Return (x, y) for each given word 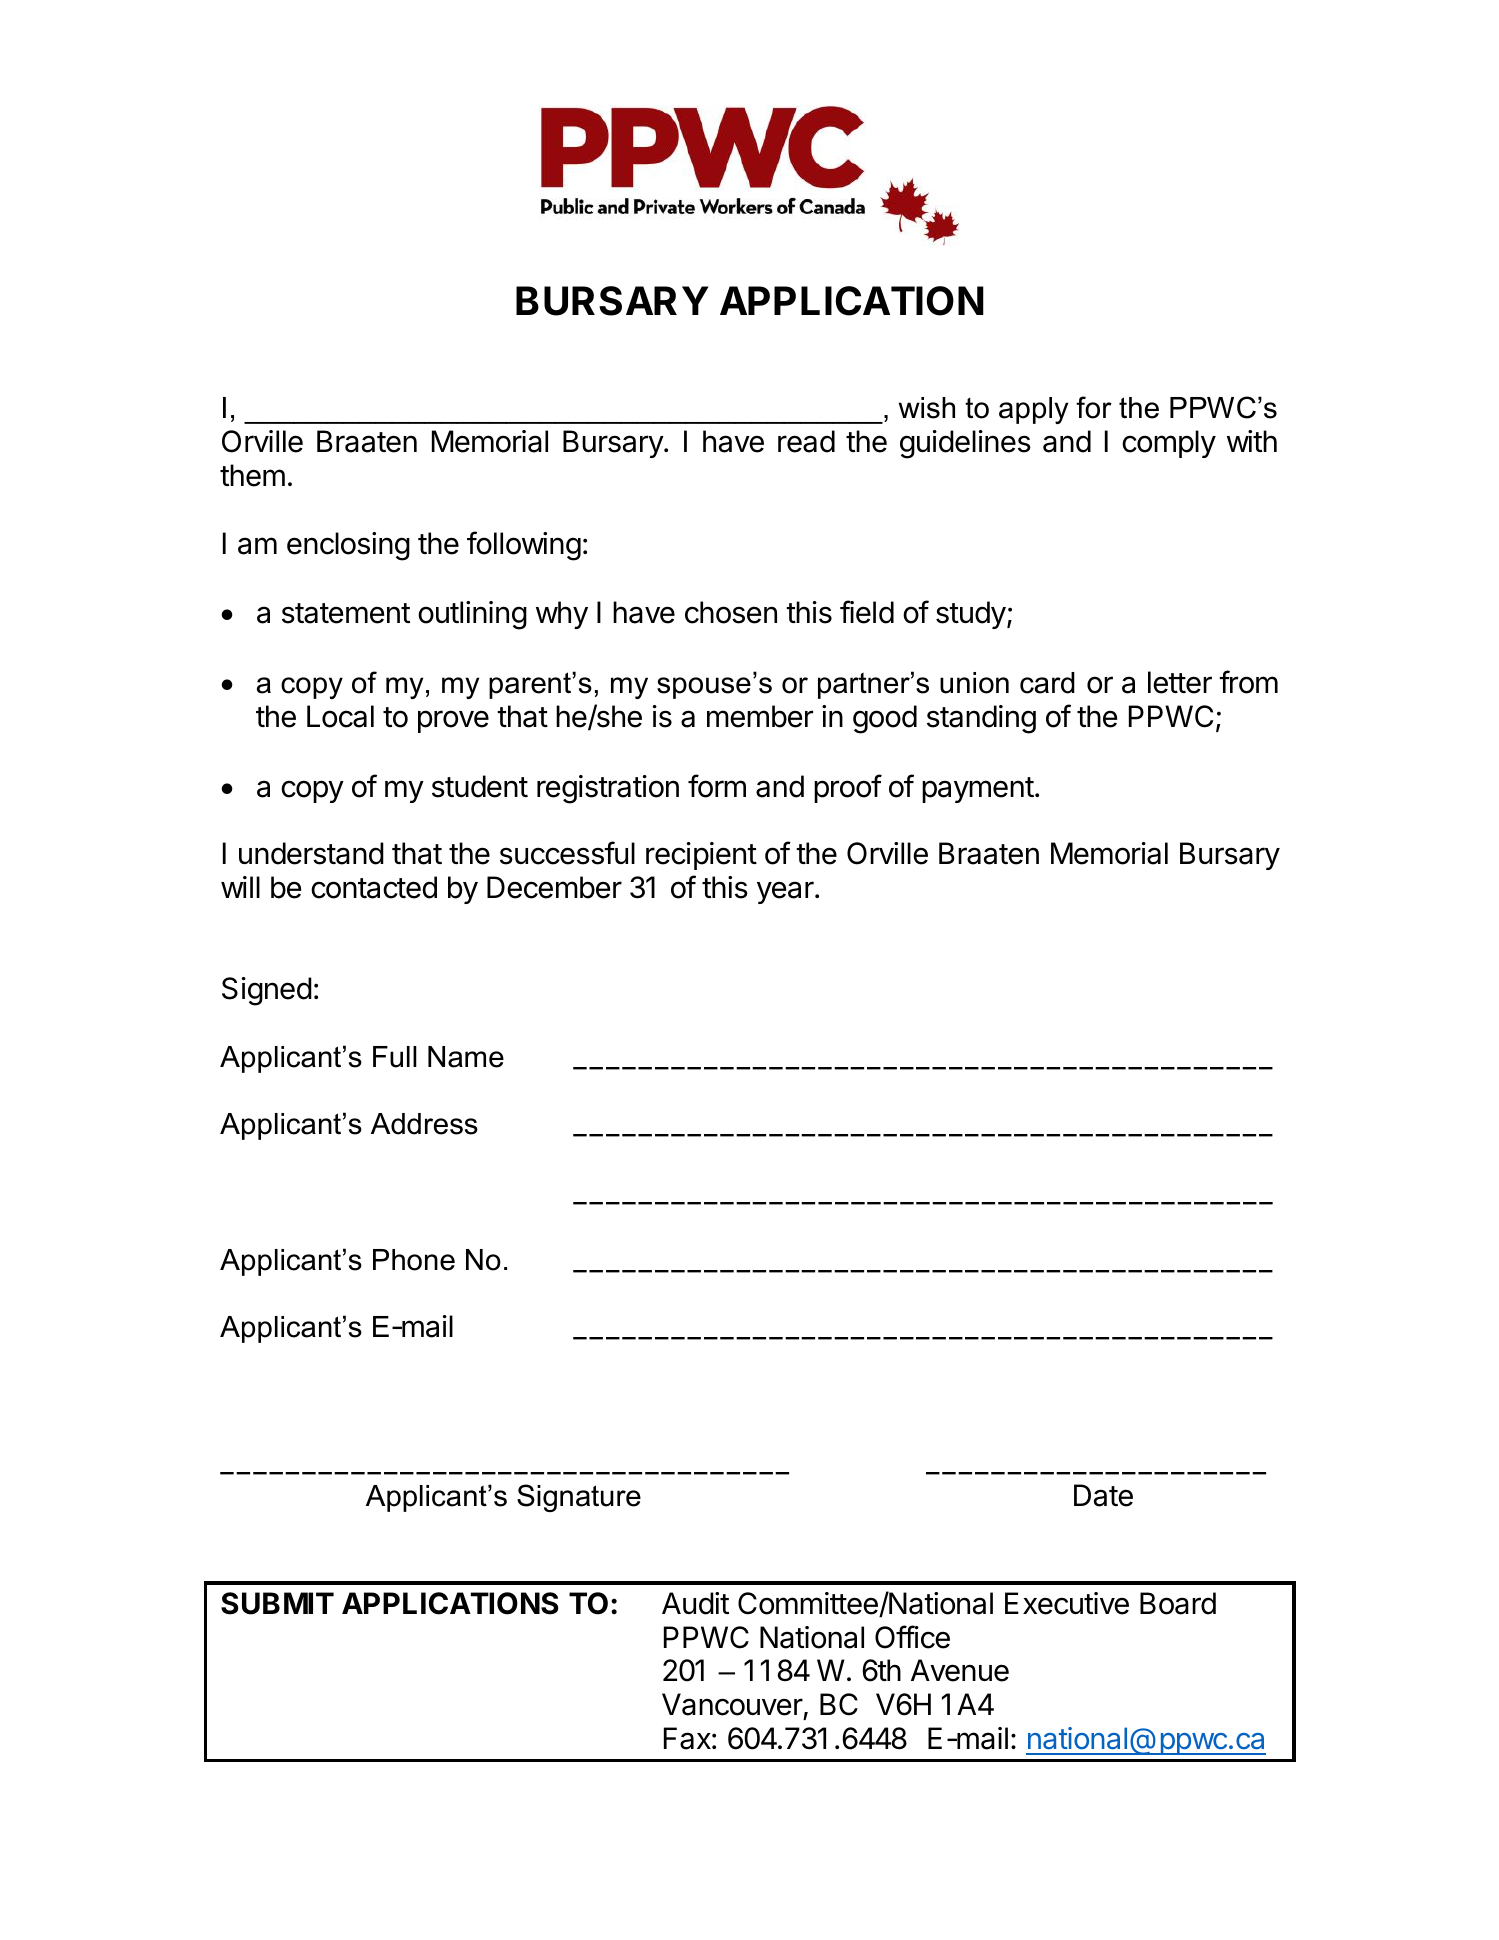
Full (395, 1057)
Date (1103, 1495)
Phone (414, 1260)
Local (340, 716)
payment (978, 790)
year (786, 892)
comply (1169, 444)
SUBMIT (277, 1603)
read (806, 441)
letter (1180, 682)
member (760, 716)
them (252, 475)
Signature (579, 1498)
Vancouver (732, 1704)
